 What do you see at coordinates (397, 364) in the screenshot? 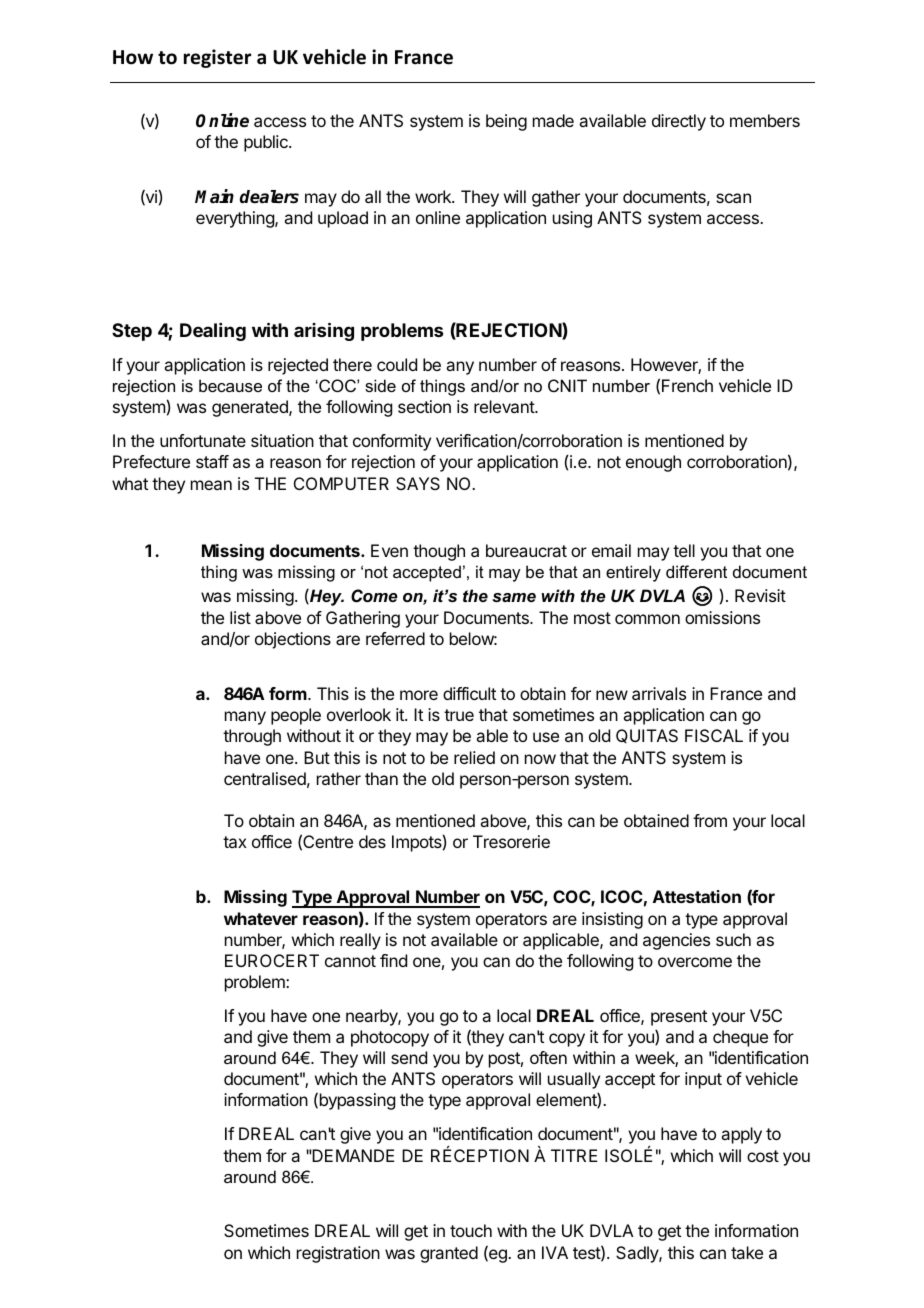
I see `could` at bounding box center [397, 364].
